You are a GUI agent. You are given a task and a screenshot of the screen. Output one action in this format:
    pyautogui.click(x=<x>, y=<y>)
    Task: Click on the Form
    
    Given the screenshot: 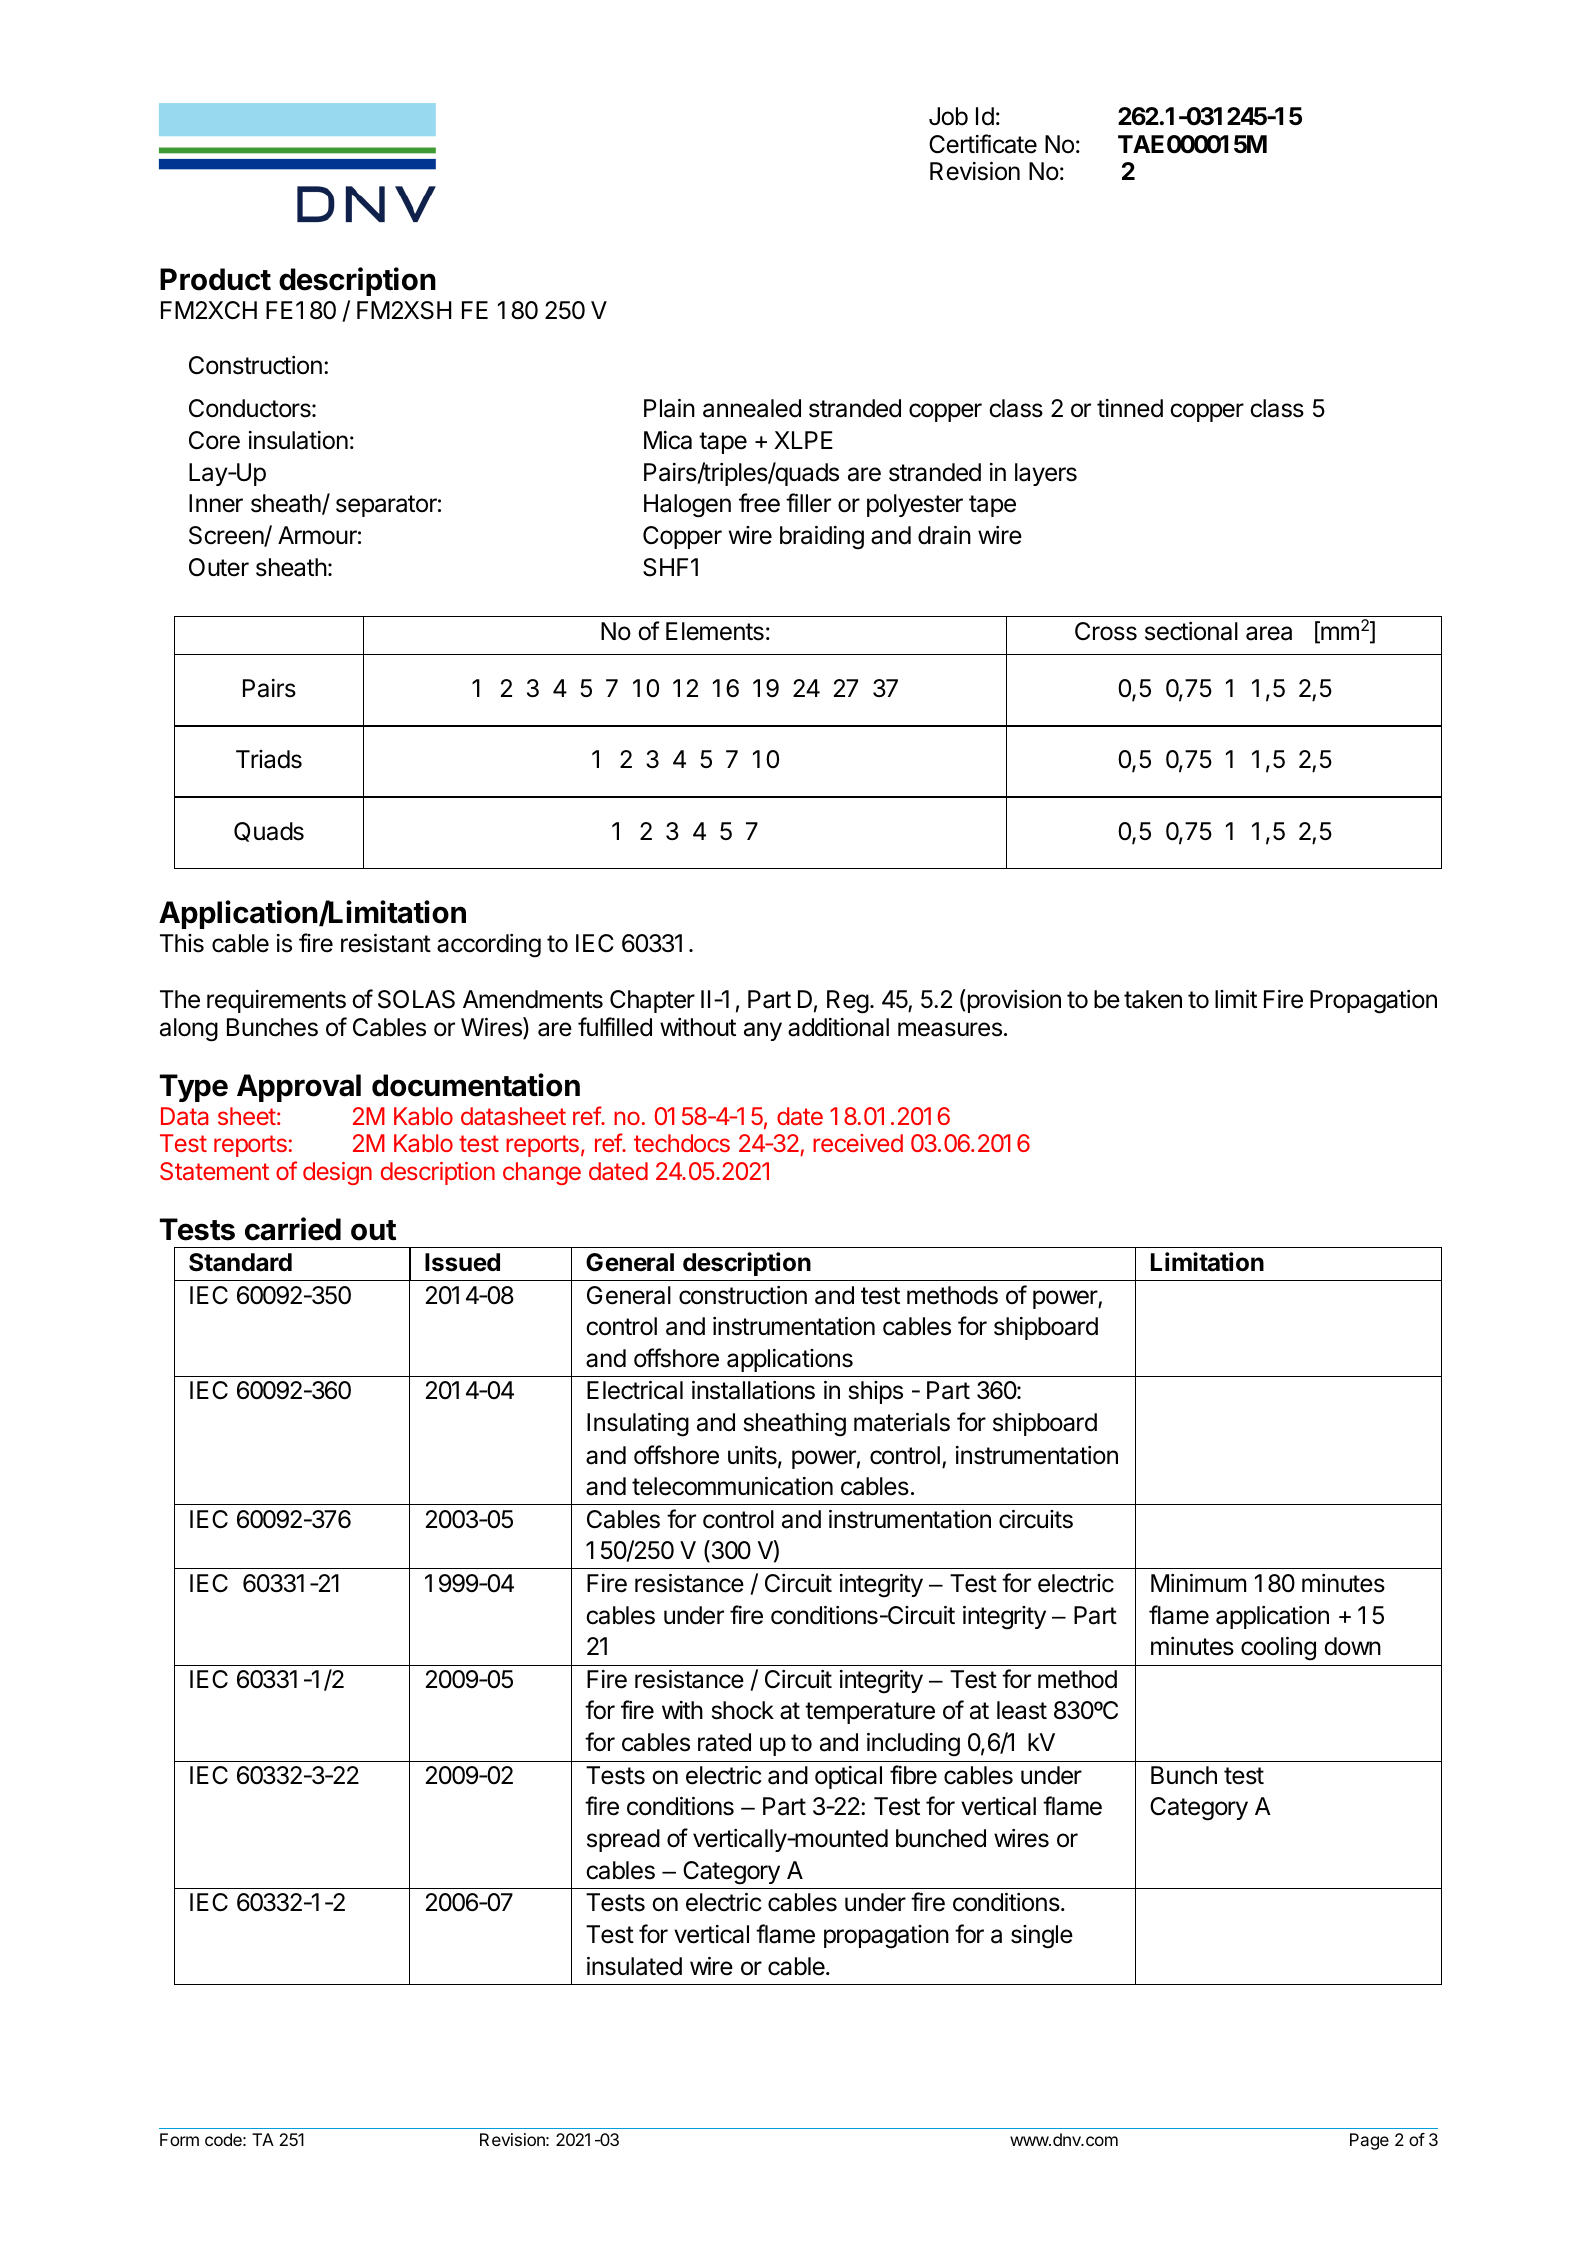 What is the action you would take?
    pyautogui.click(x=179, y=2139)
